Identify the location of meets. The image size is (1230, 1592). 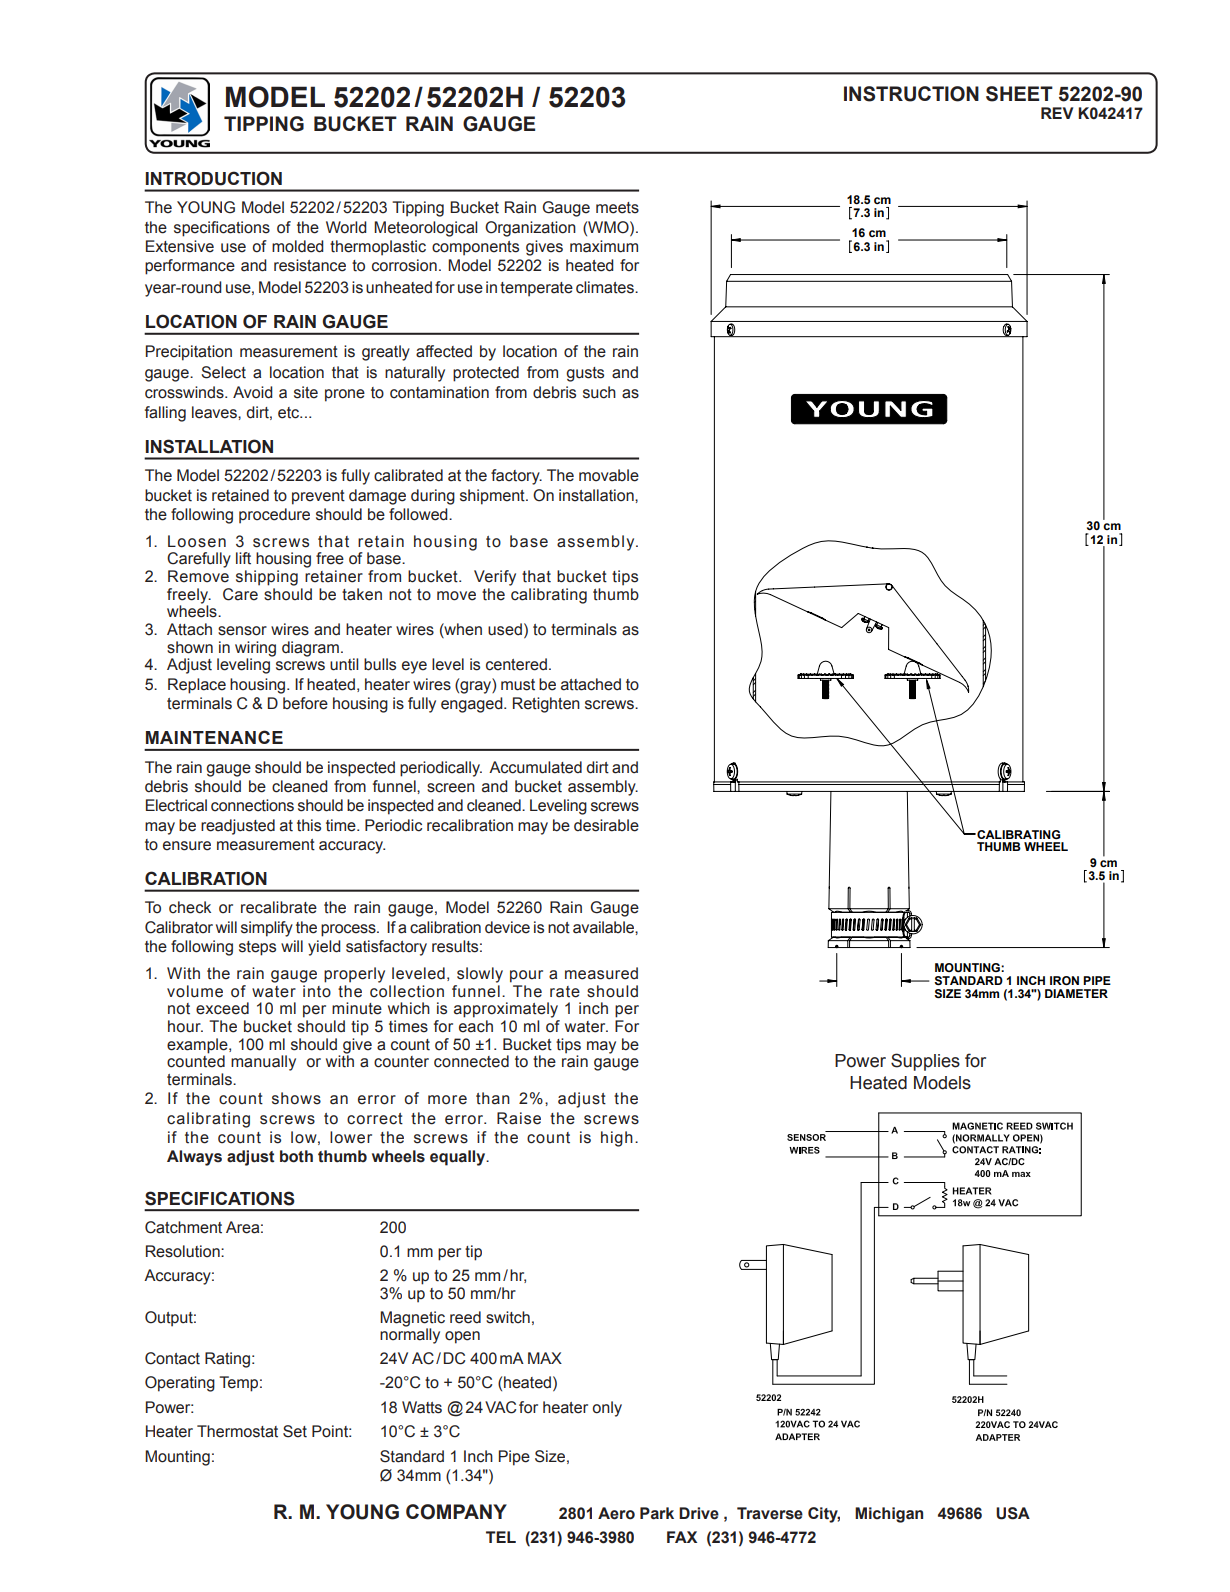
(617, 208).
